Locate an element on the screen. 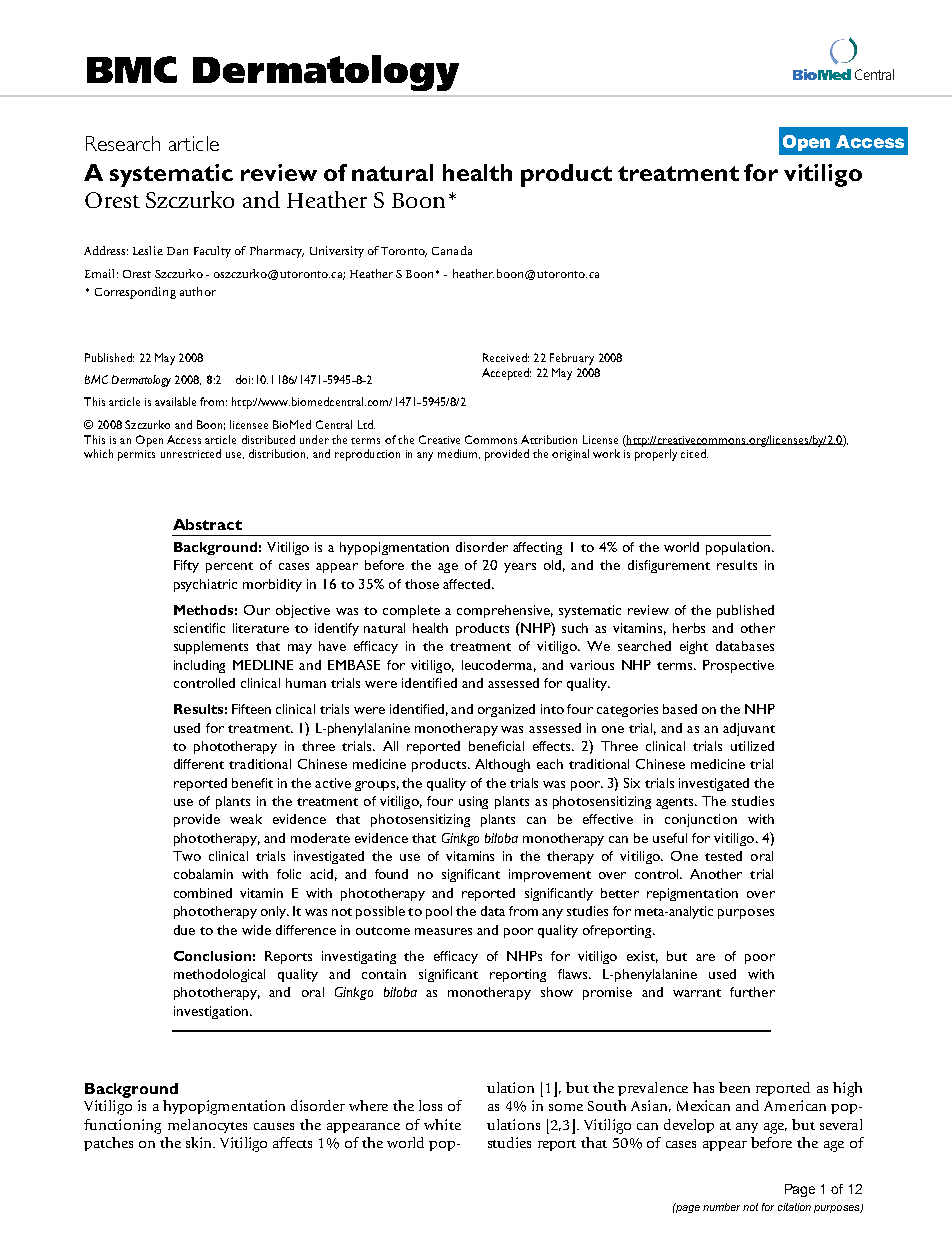 This screenshot has width=952, height=1237. skin is located at coordinates (200, 1142).
